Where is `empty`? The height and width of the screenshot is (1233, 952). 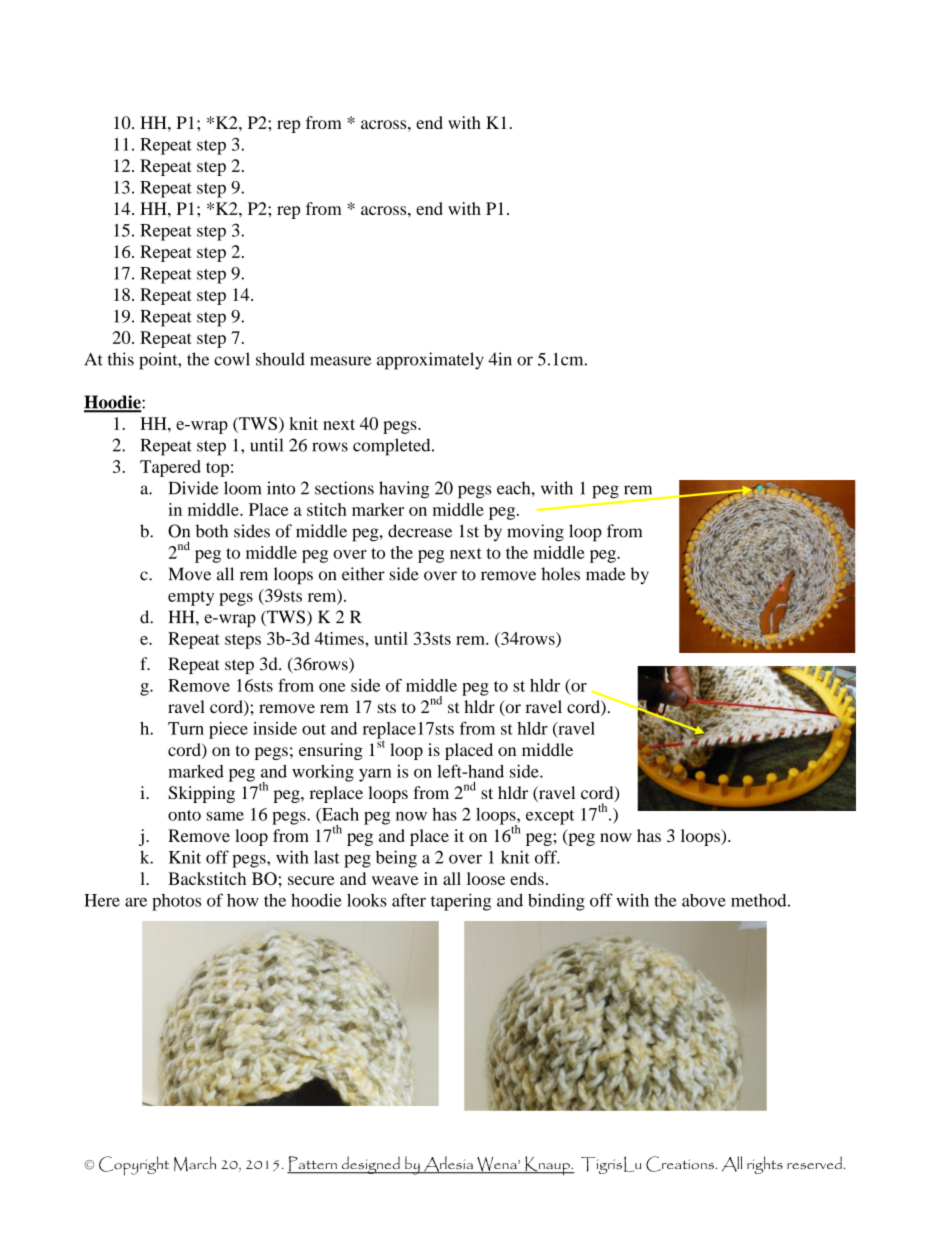
empty is located at coordinates (191, 598).
